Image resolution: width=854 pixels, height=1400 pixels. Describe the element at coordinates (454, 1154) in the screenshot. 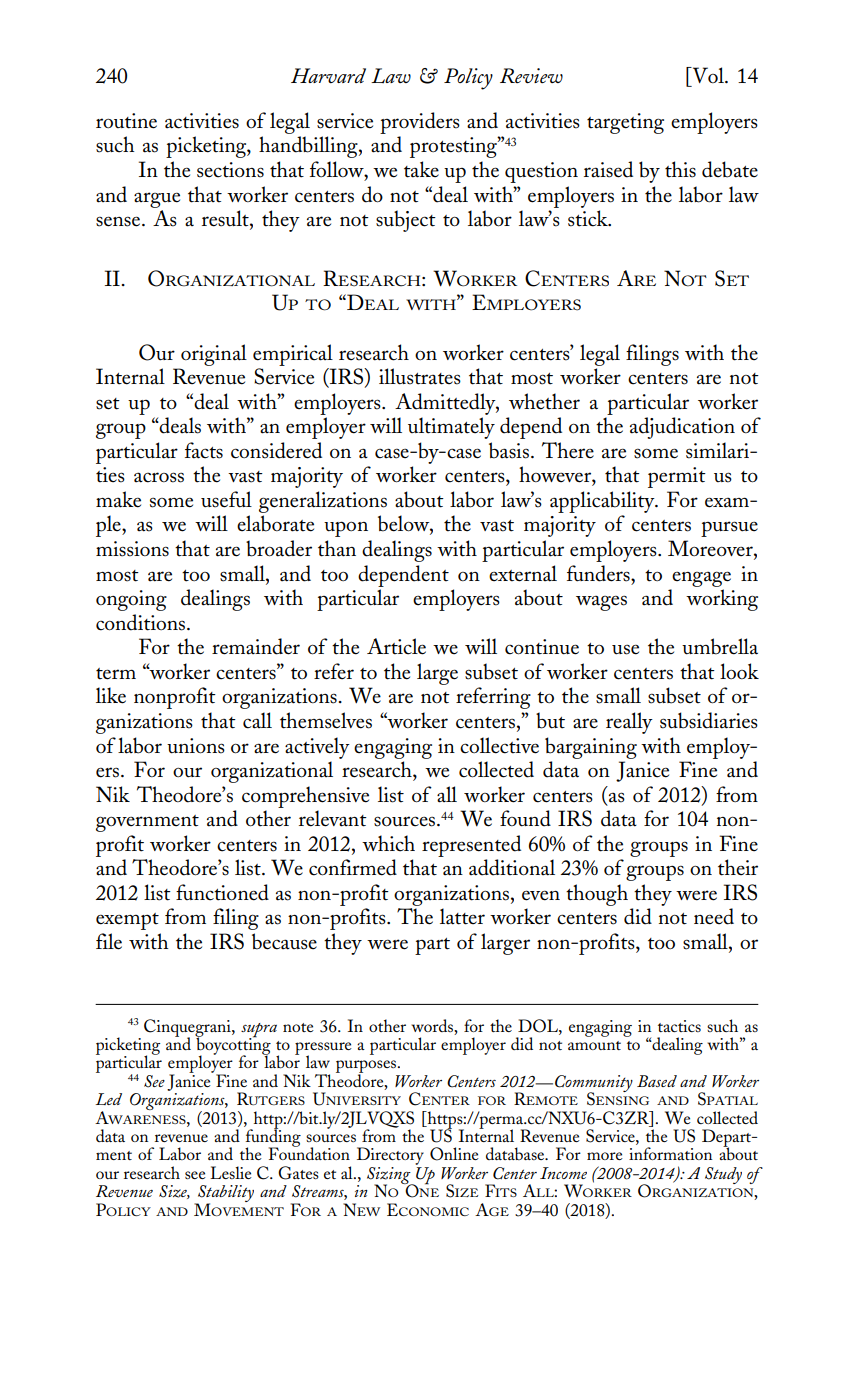

I see `Online` at that location.
